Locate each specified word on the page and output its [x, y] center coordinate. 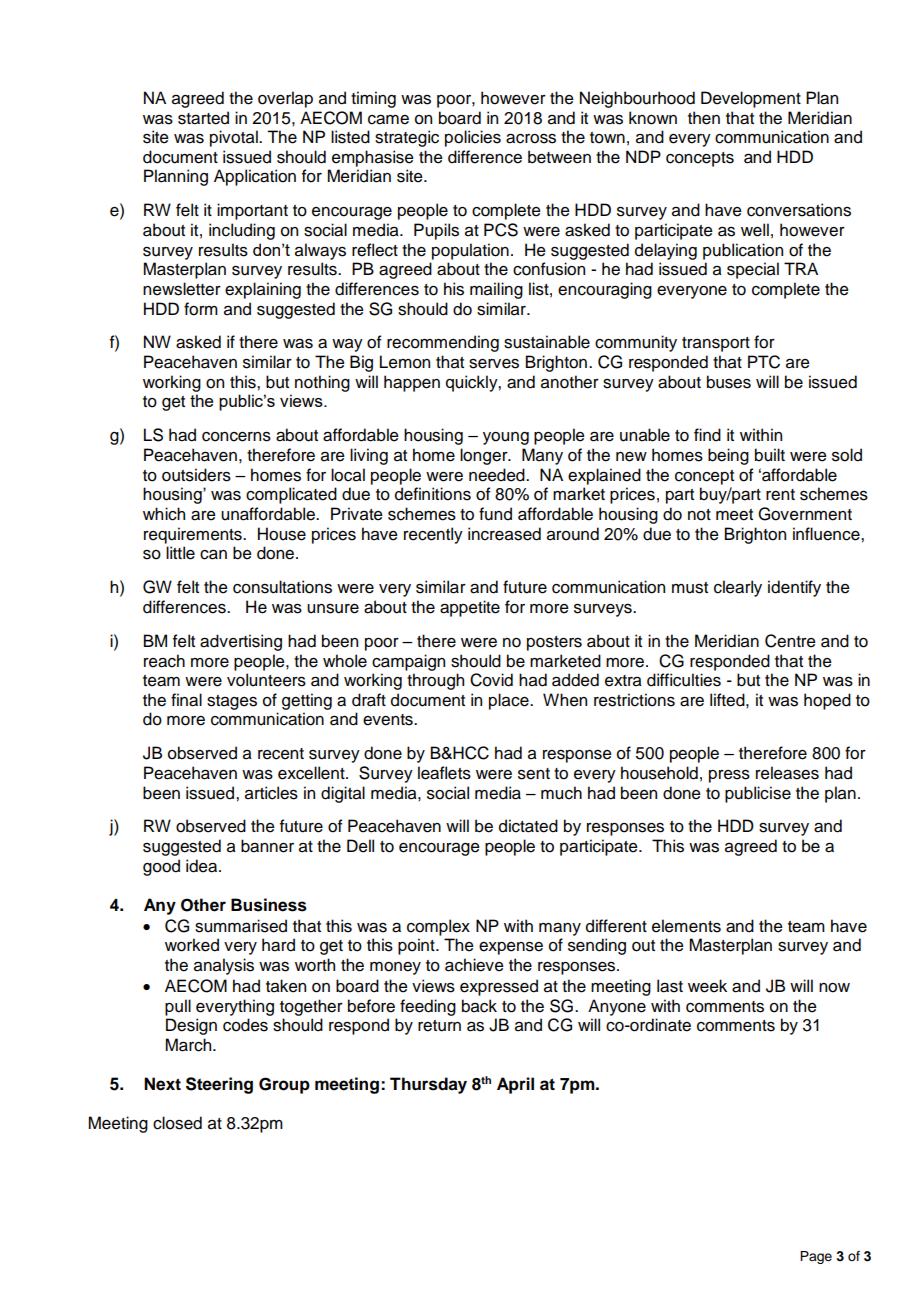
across [531, 139]
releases [787, 773]
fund [495, 514]
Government [805, 514]
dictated [528, 826]
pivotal [235, 138]
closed [177, 1123]
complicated [291, 495]
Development [751, 99]
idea [203, 866]
